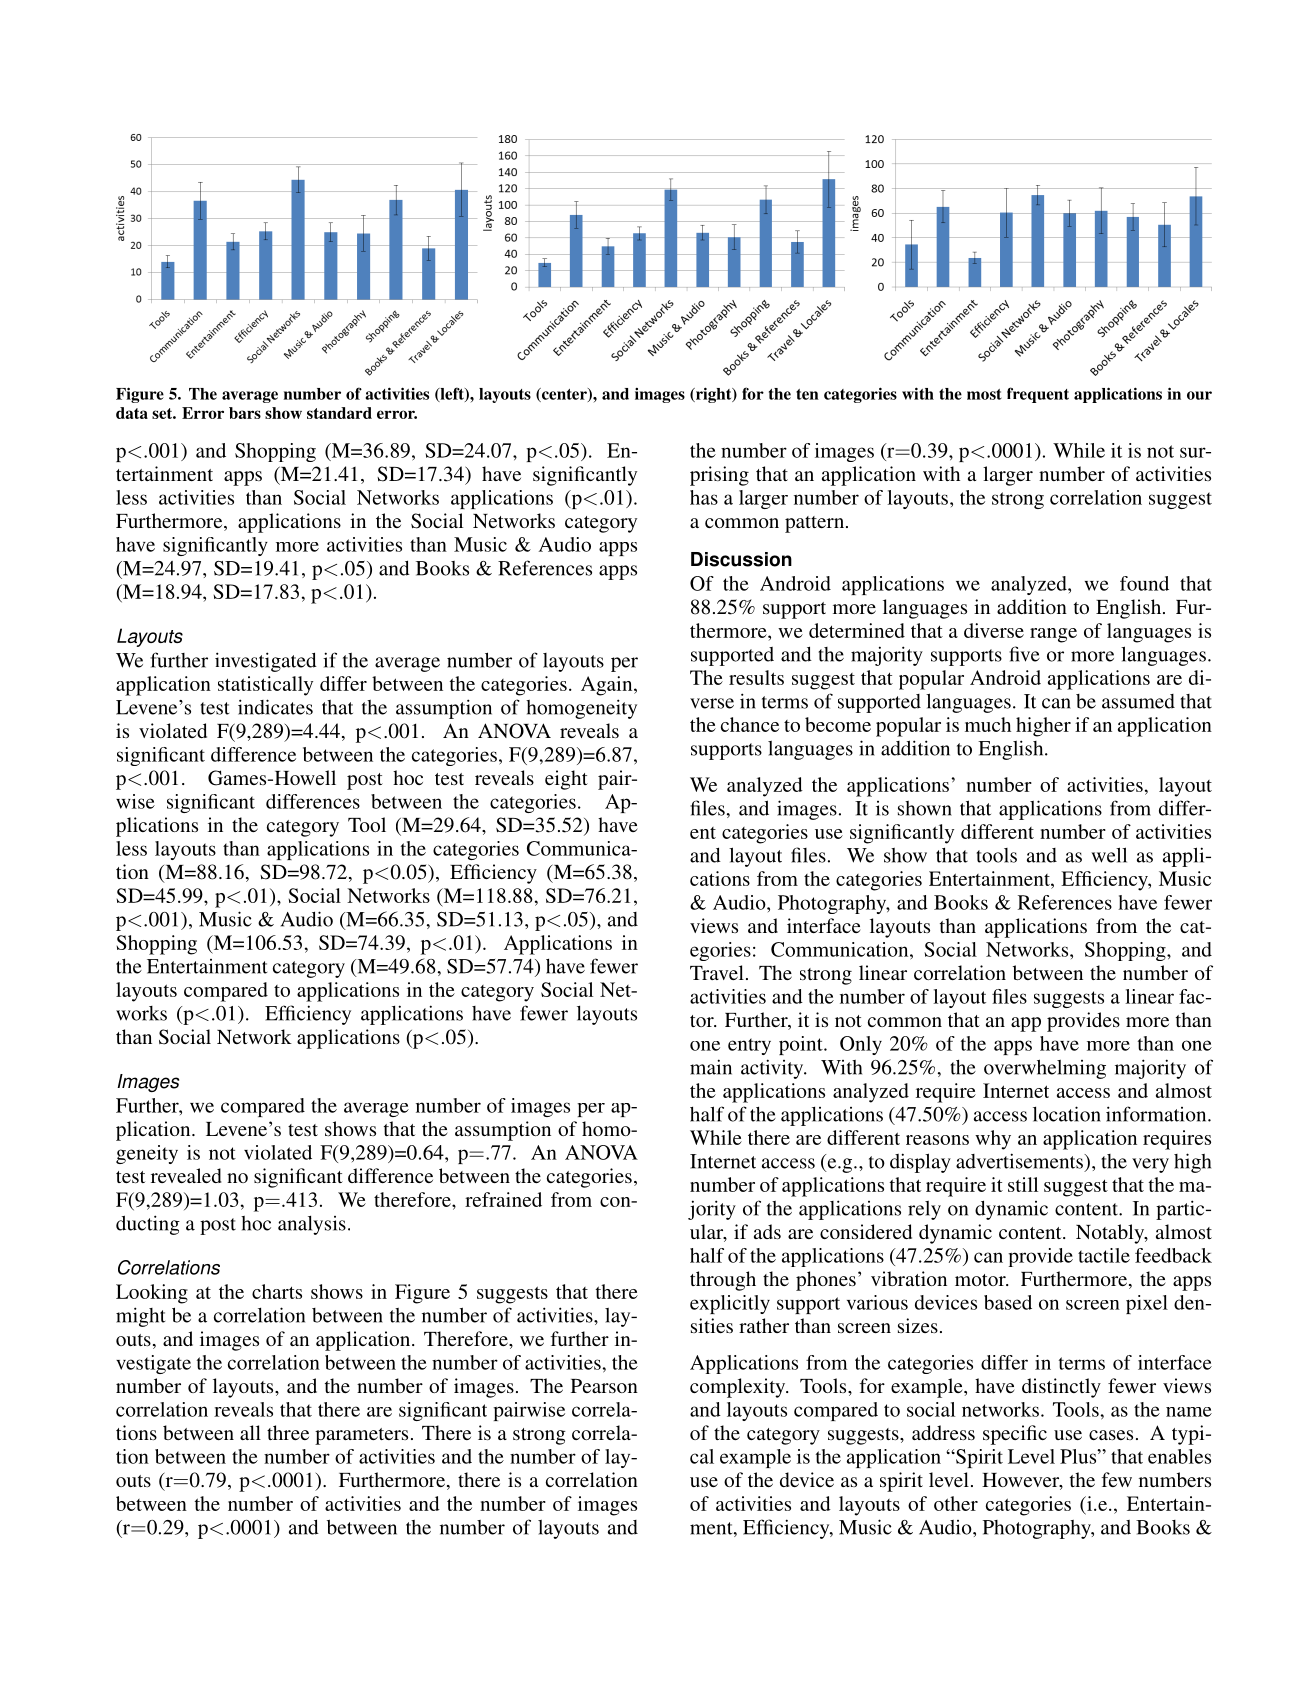 The width and height of the image is (1315, 1701). What do you see at coordinates (993, 1140) in the image?
I see `why` at bounding box center [993, 1140].
